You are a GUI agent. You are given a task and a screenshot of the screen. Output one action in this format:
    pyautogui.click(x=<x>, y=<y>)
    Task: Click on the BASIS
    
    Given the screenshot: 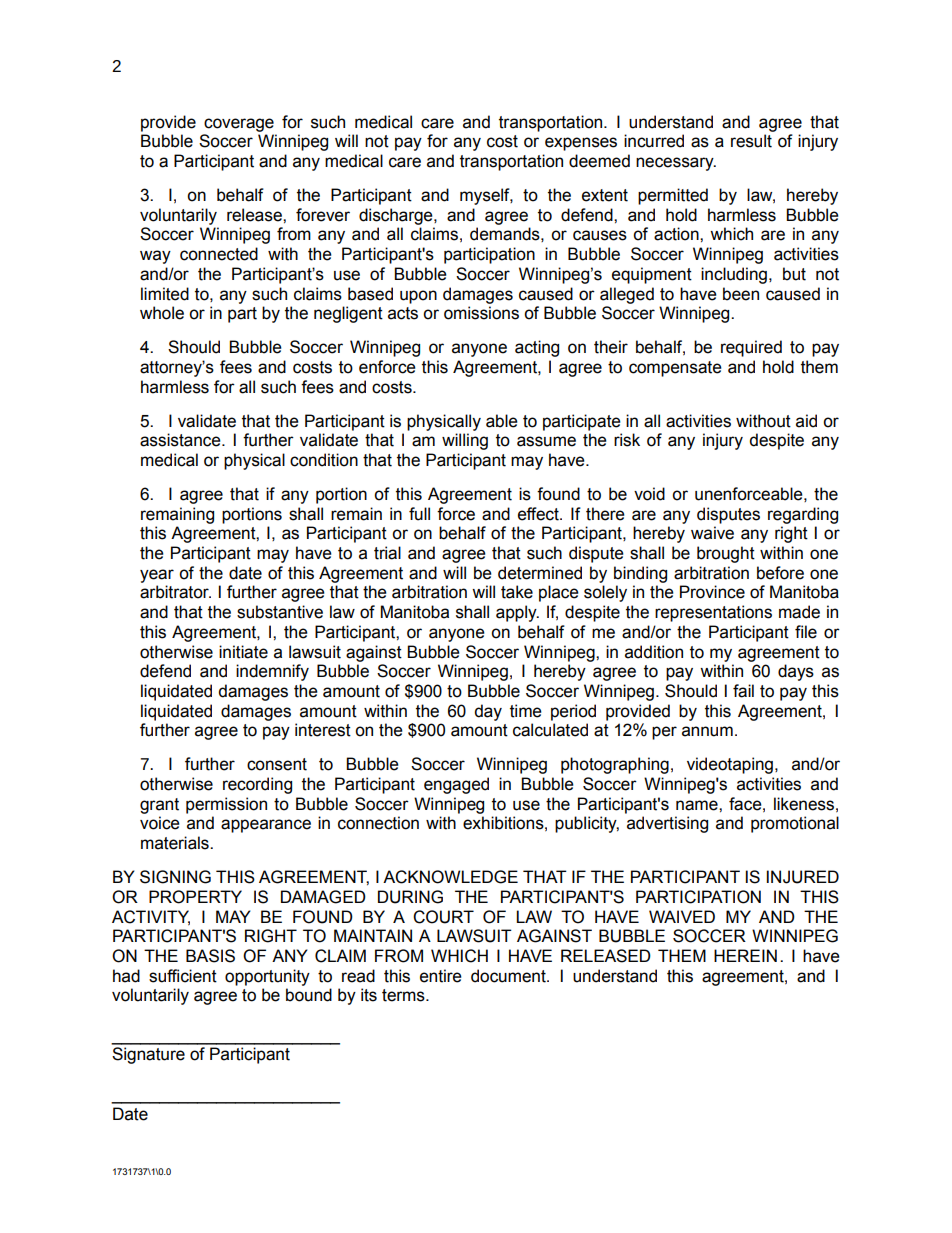 What is the action you would take?
    pyautogui.click(x=210, y=956)
